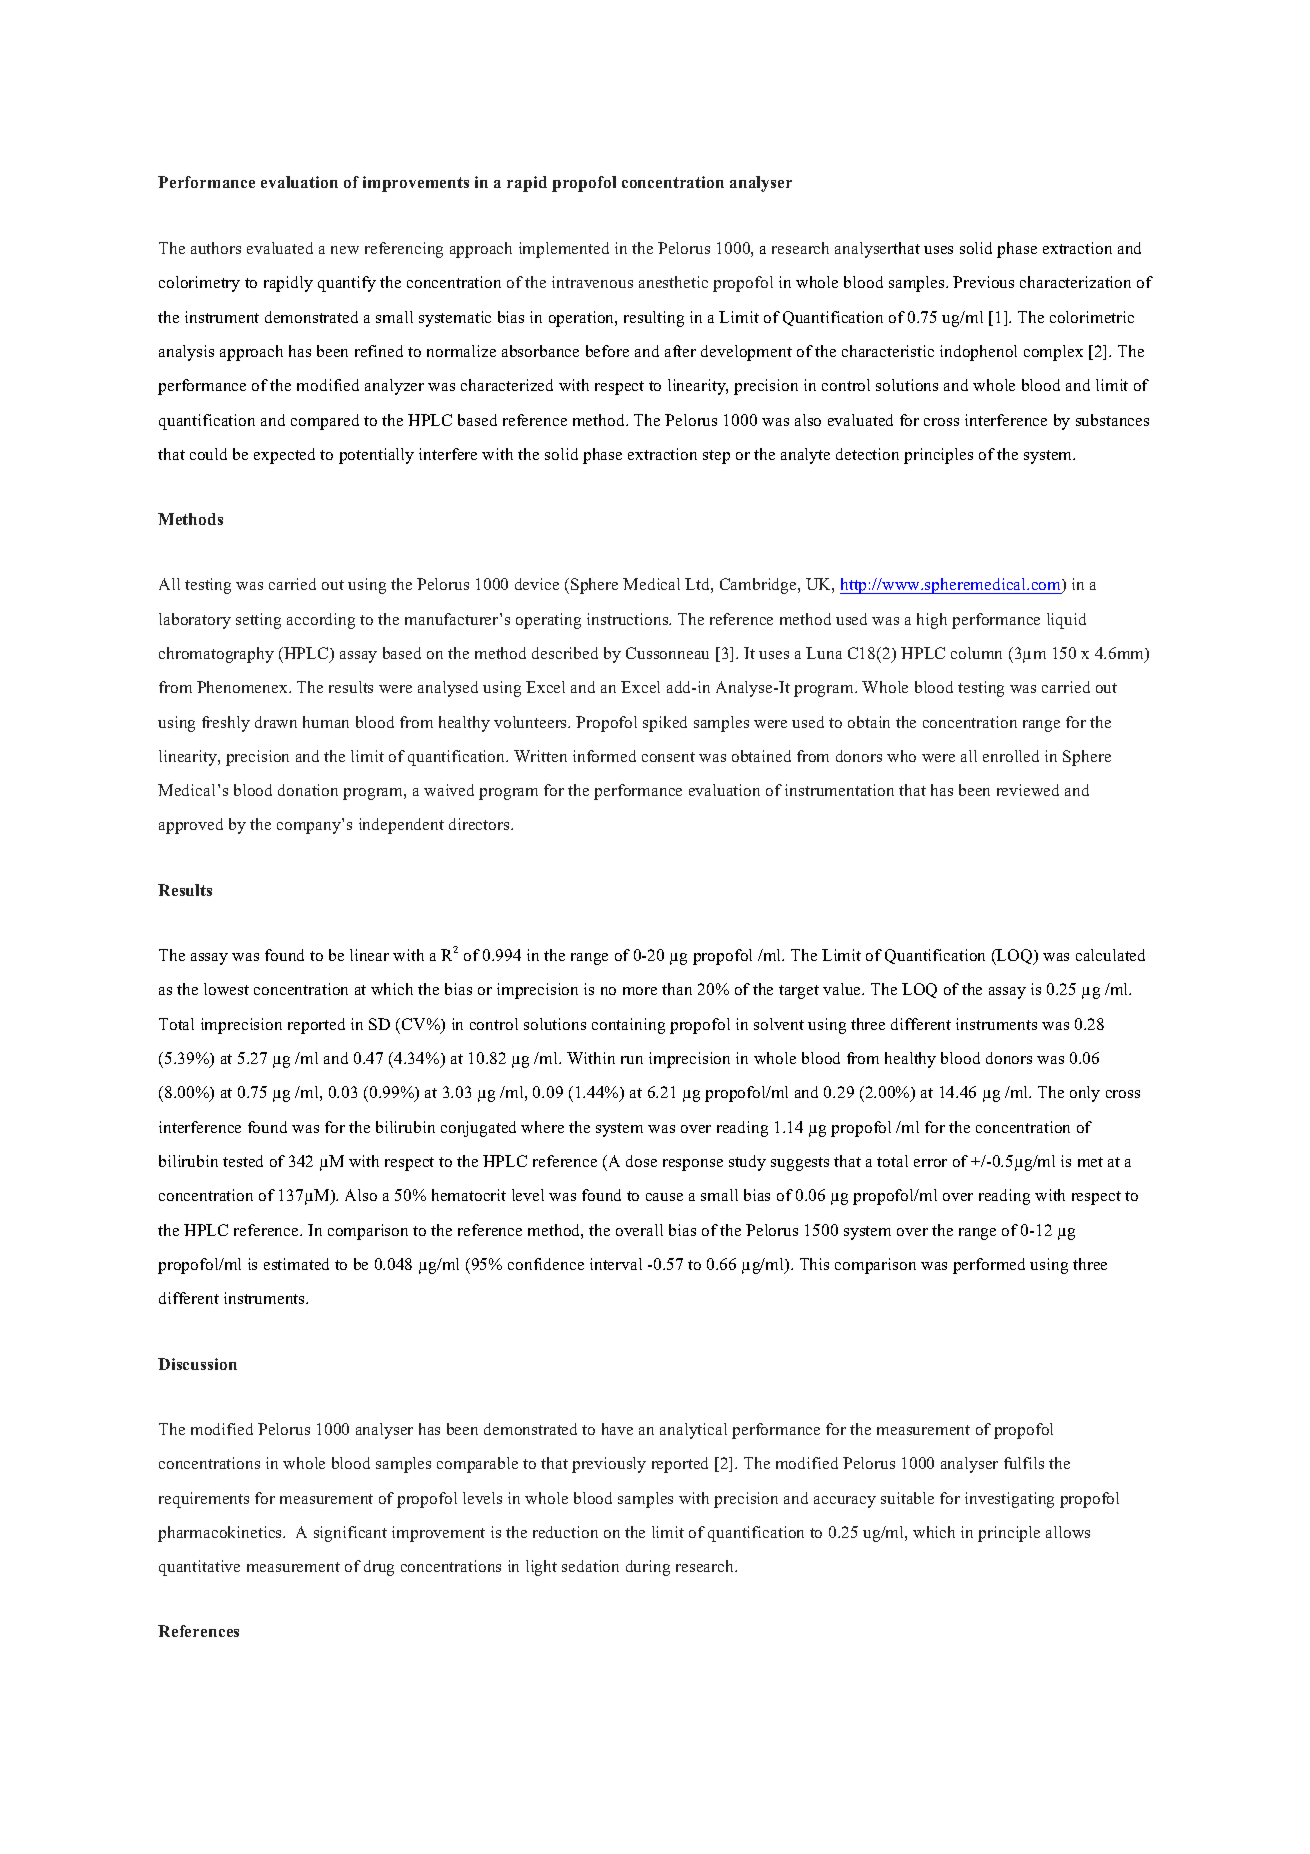 This screenshot has height=1854, width=1310. Describe the element at coordinates (1110, 955) in the screenshot. I see `calculated` at that location.
